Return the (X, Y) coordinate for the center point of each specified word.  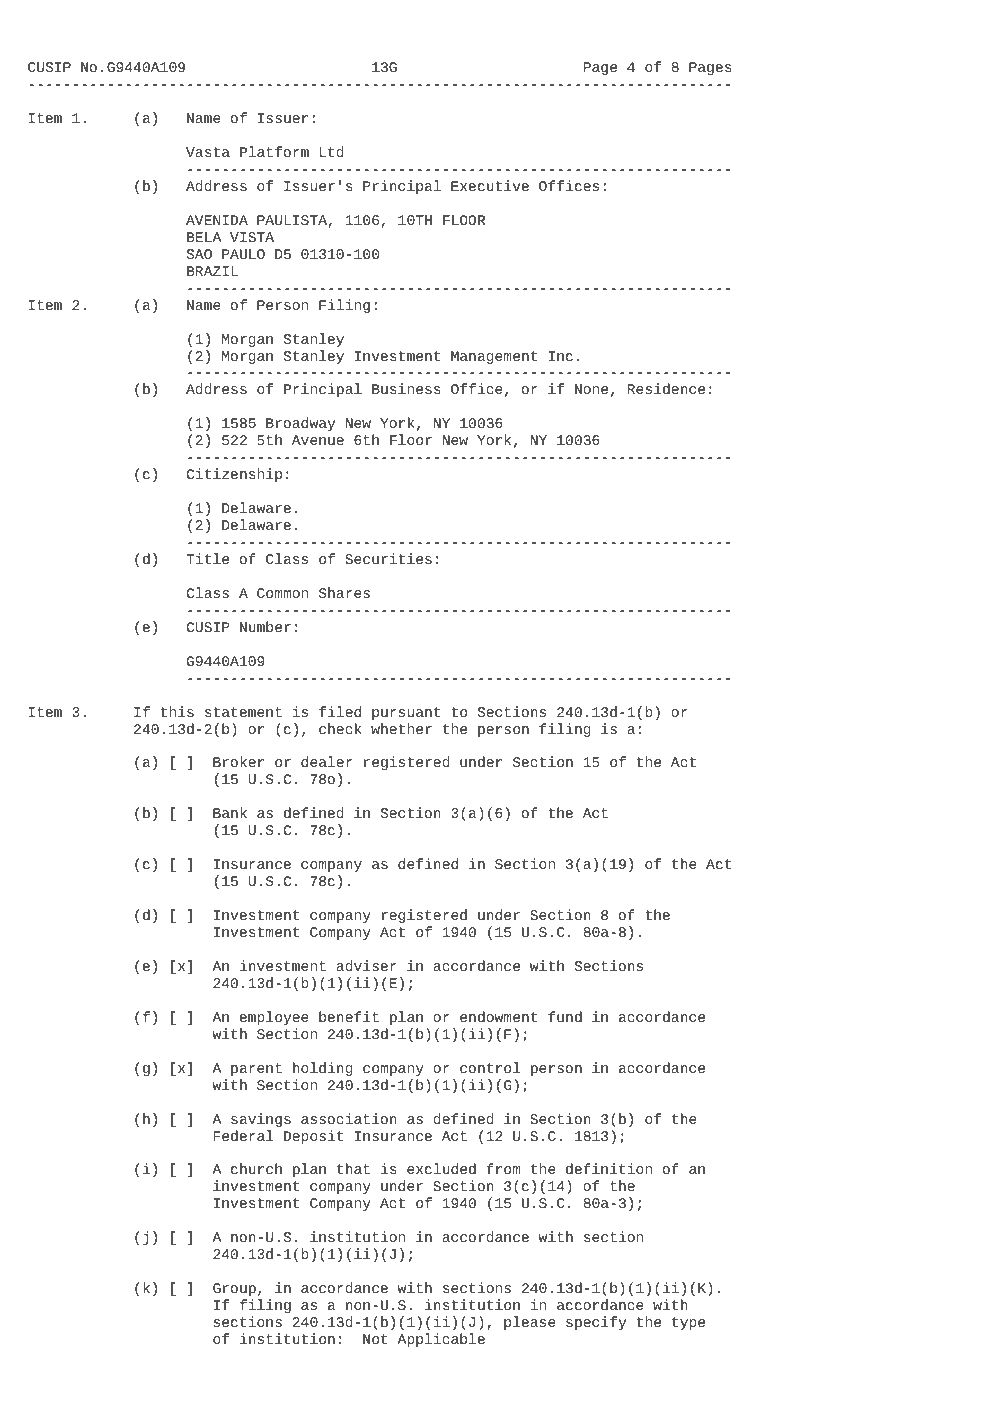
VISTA (252, 237)
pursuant (406, 713)
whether (401, 728)
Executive (490, 185)
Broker (238, 761)
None (591, 389)
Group (234, 1289)
